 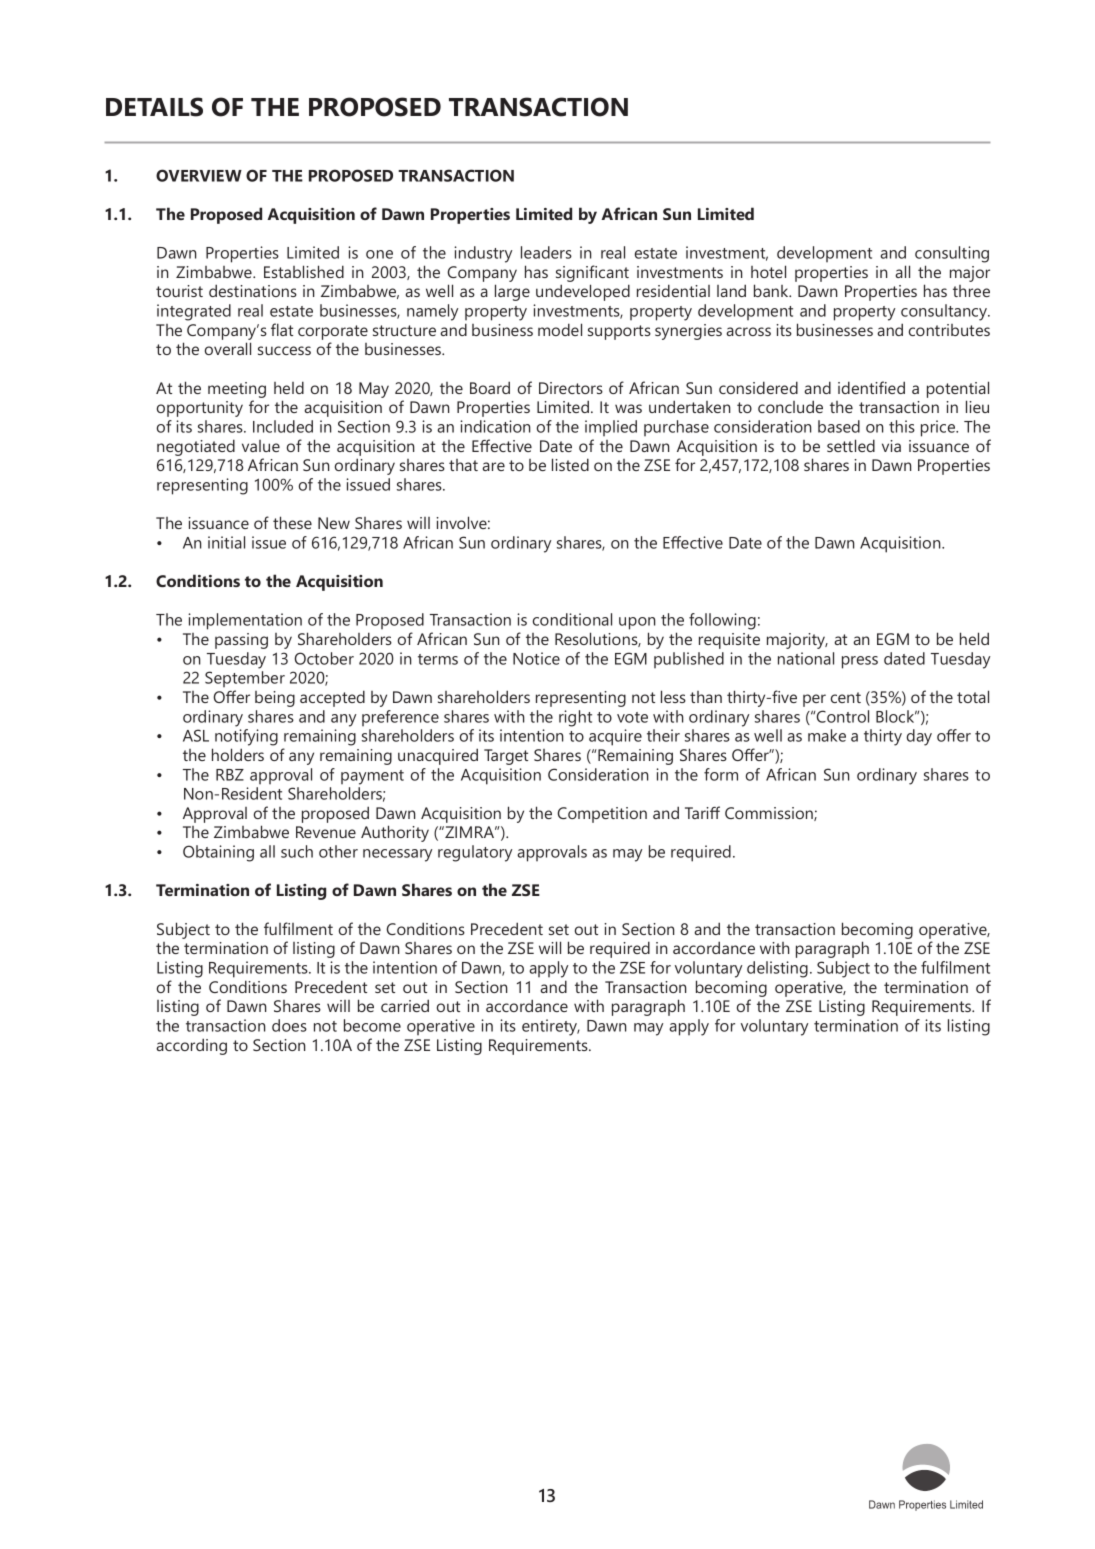 What do you see at coordinates (199, 175) in the page?
I see `OVERVIEW` at bounding box center [199, 175].
